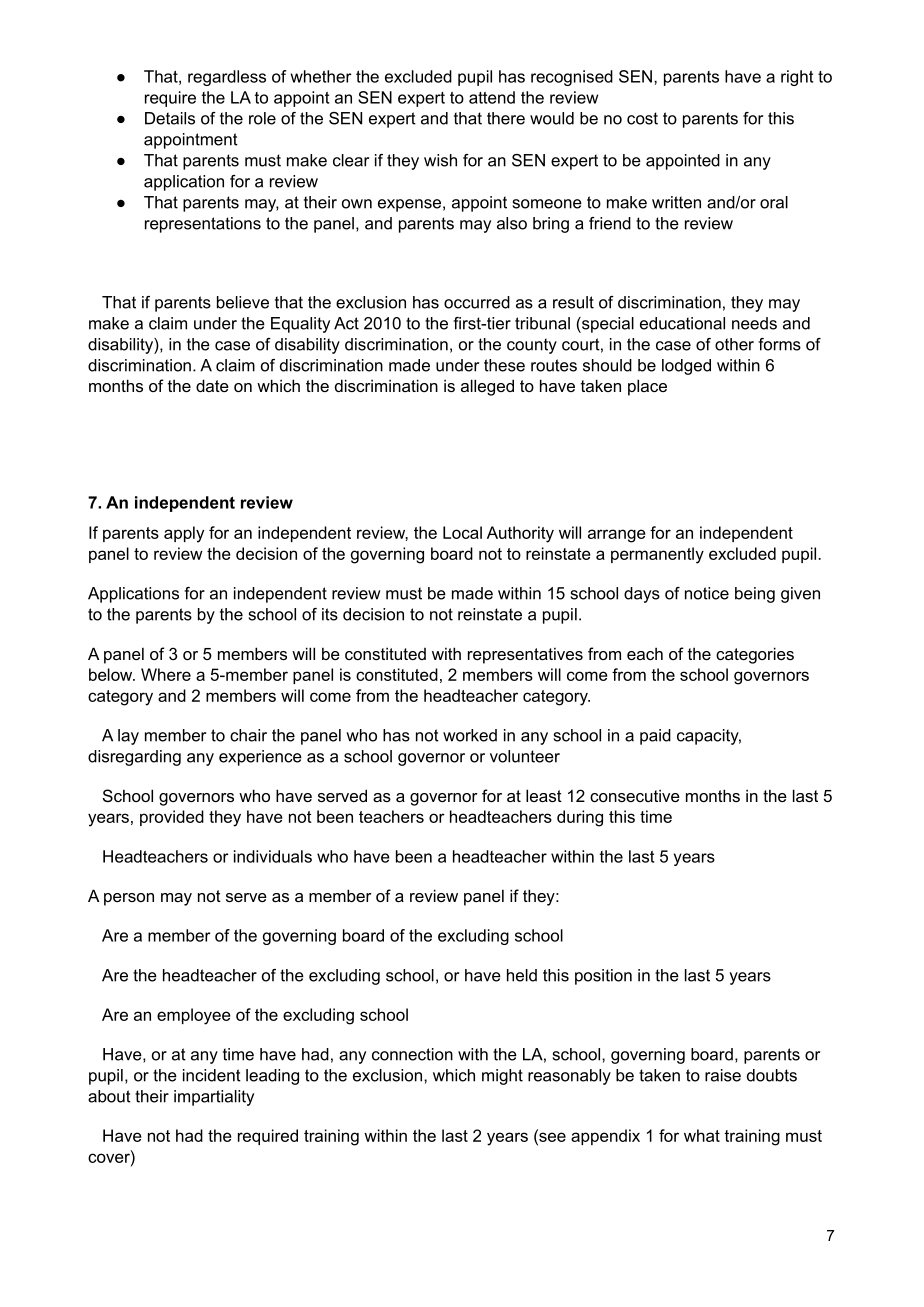 The height and width of the image is (1307, 924). Describe the element at coordinates (492, 97) in the image. I see `attend` at that location.
